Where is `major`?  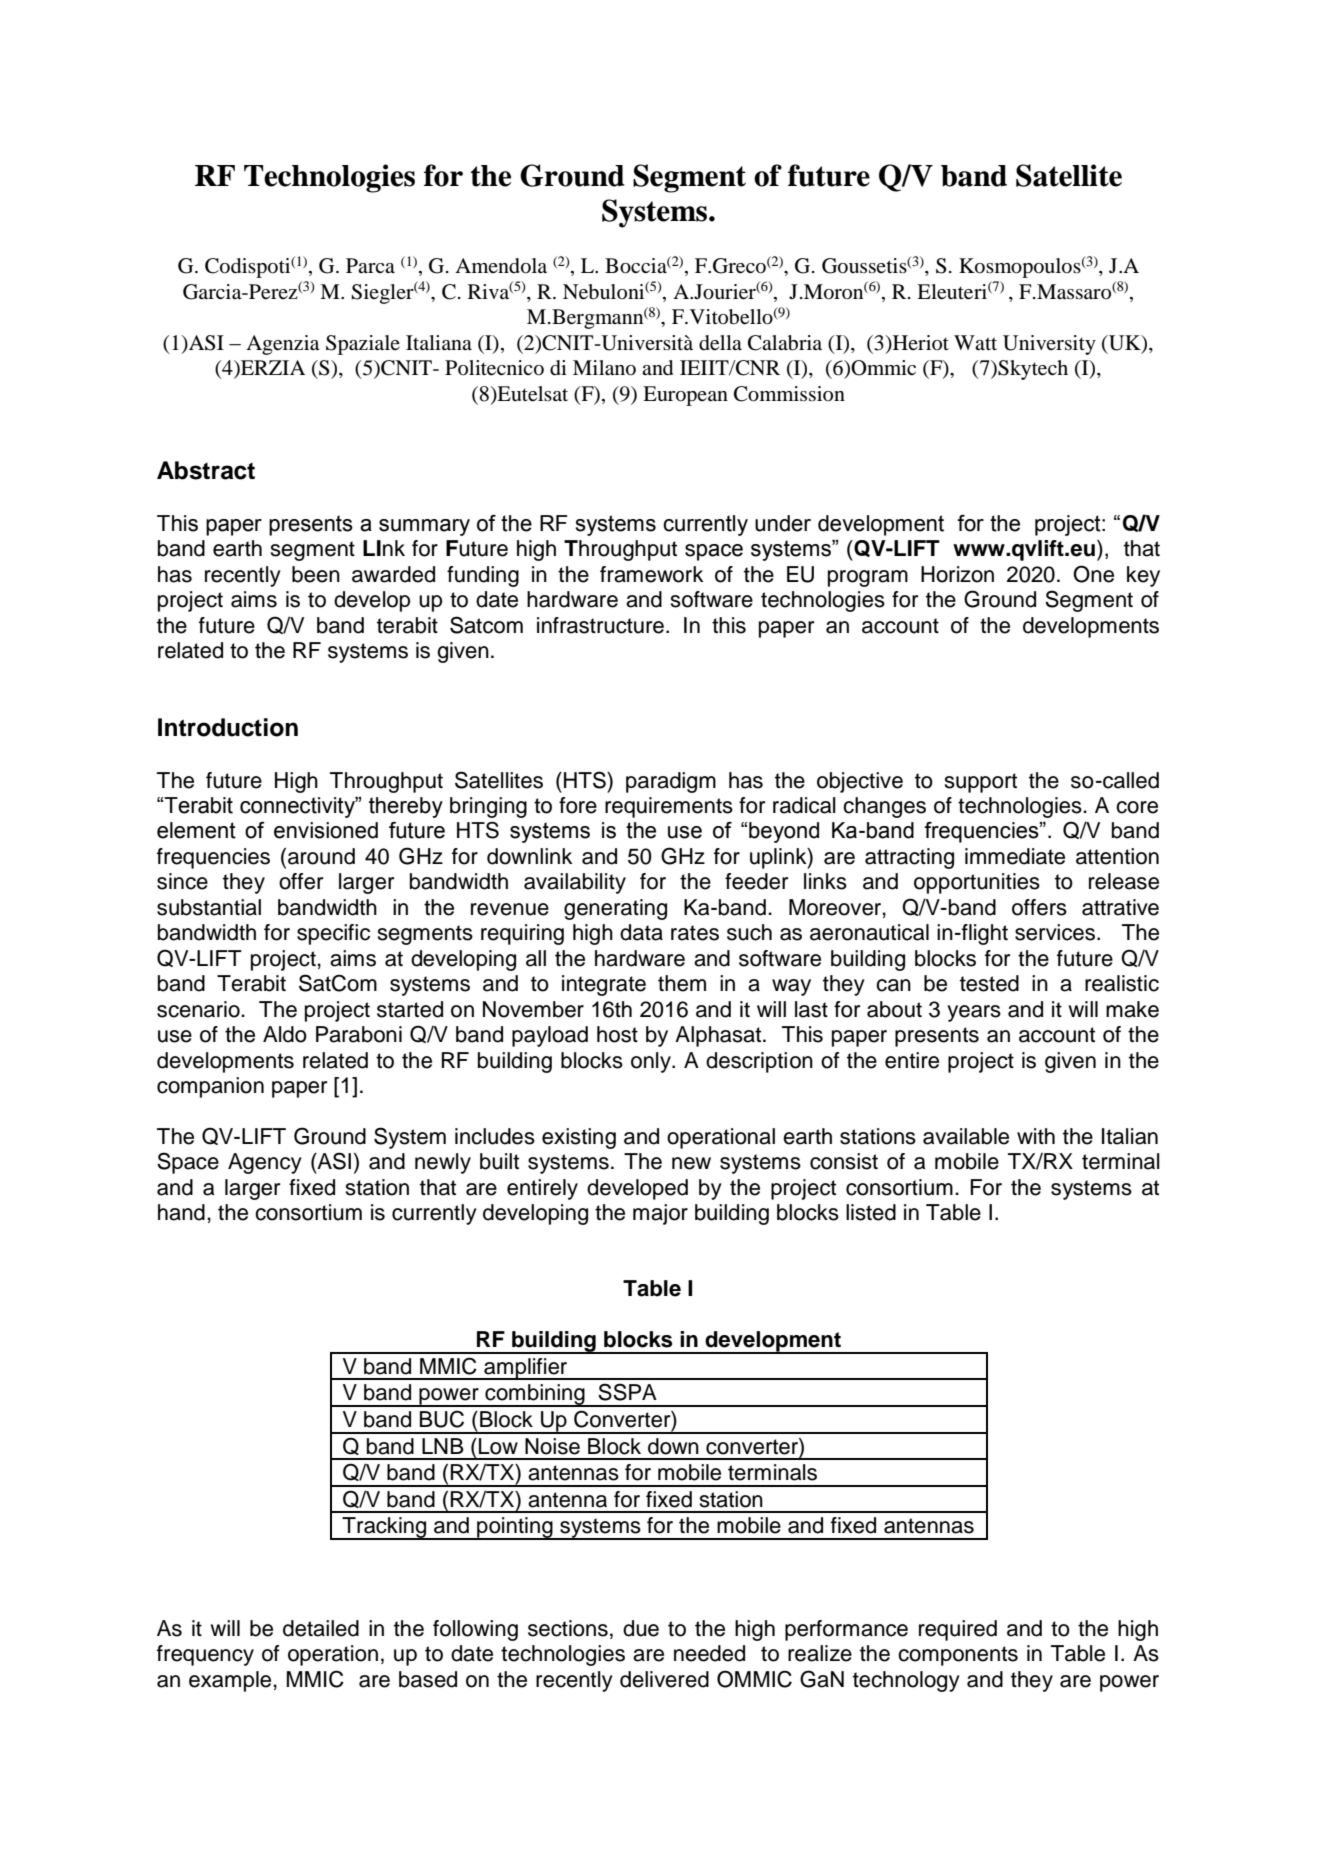 major is located at coordinates (660, 1214).
